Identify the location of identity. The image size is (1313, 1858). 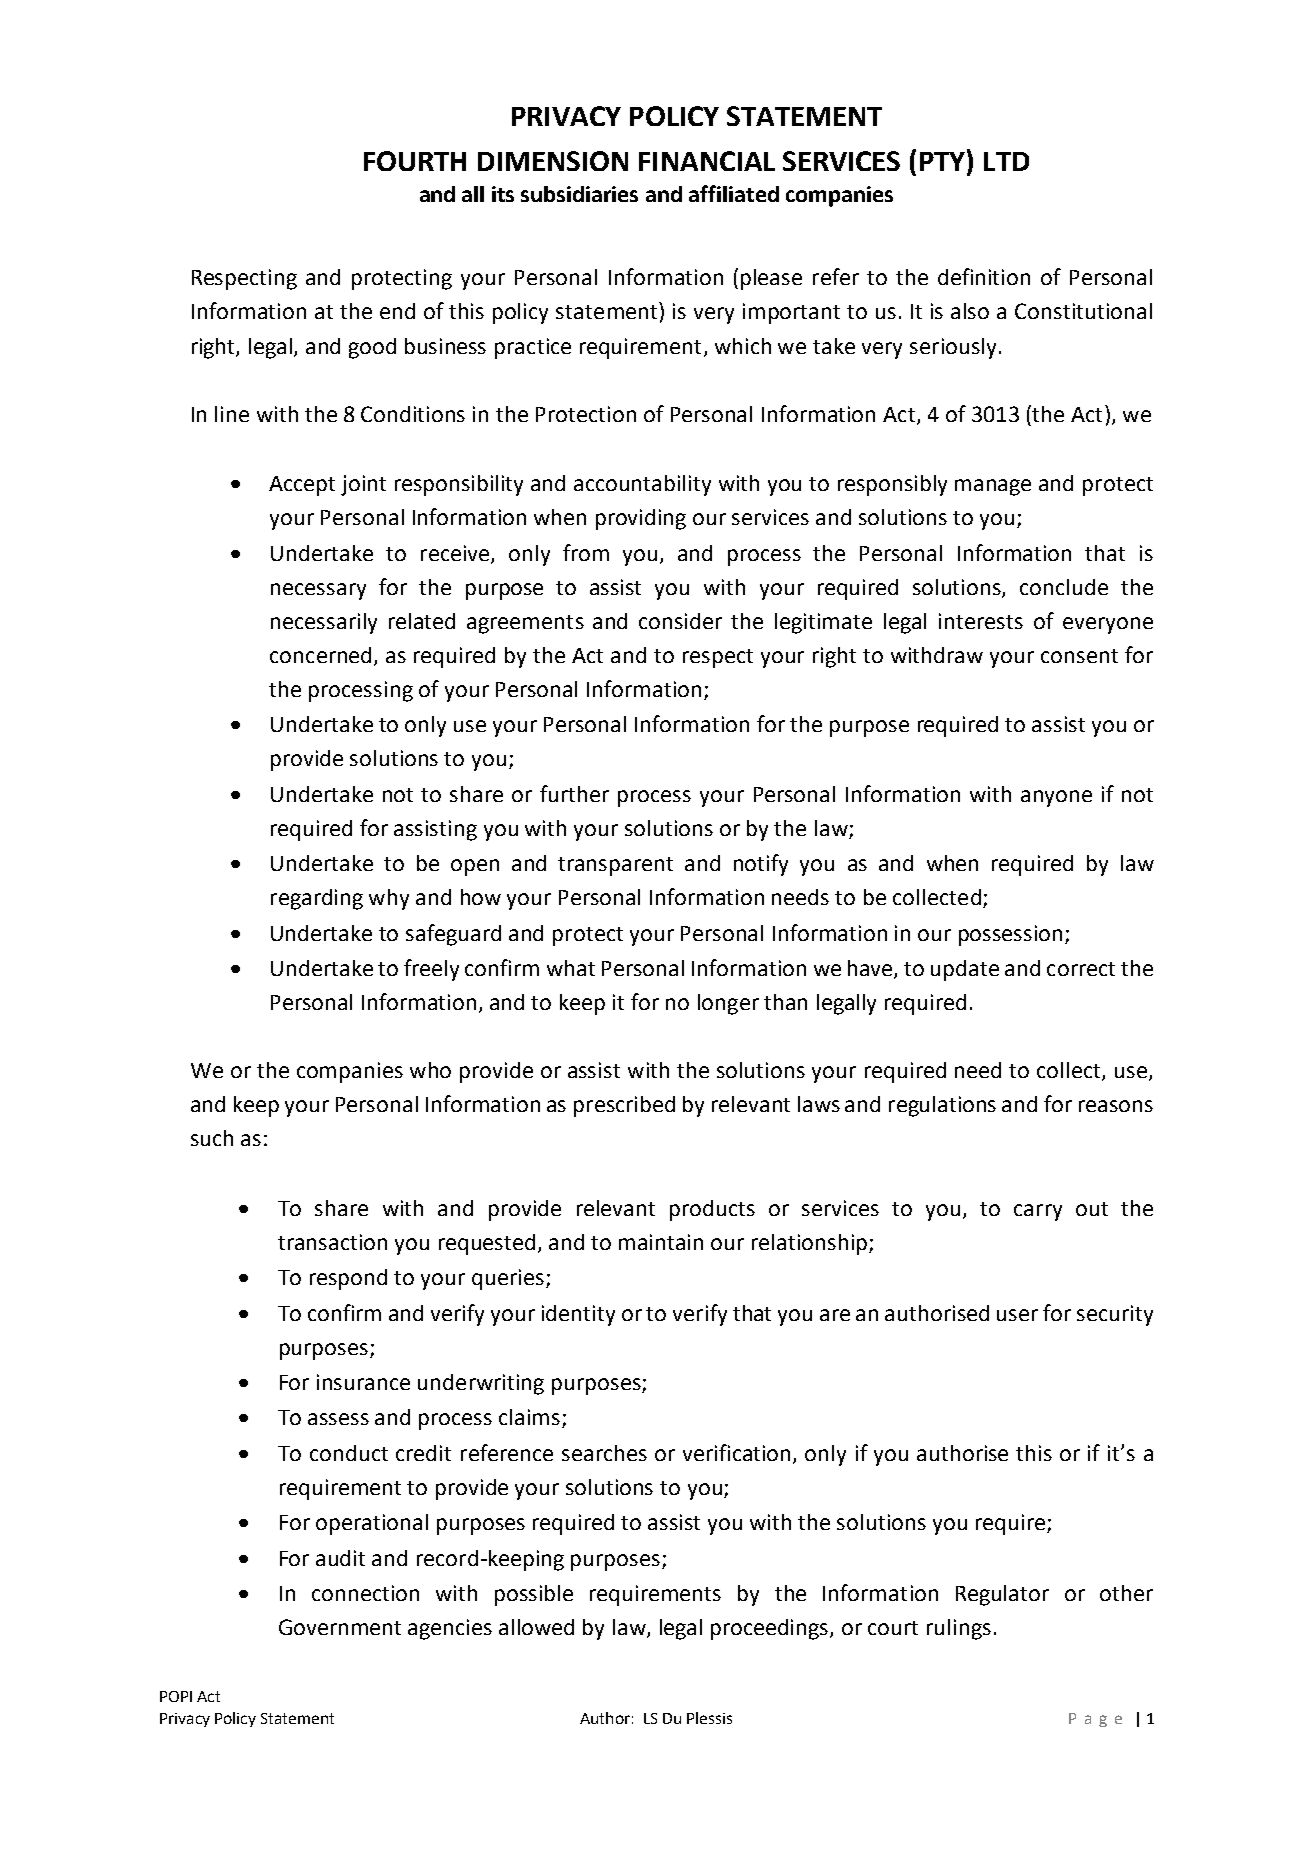
(578, 1315).
